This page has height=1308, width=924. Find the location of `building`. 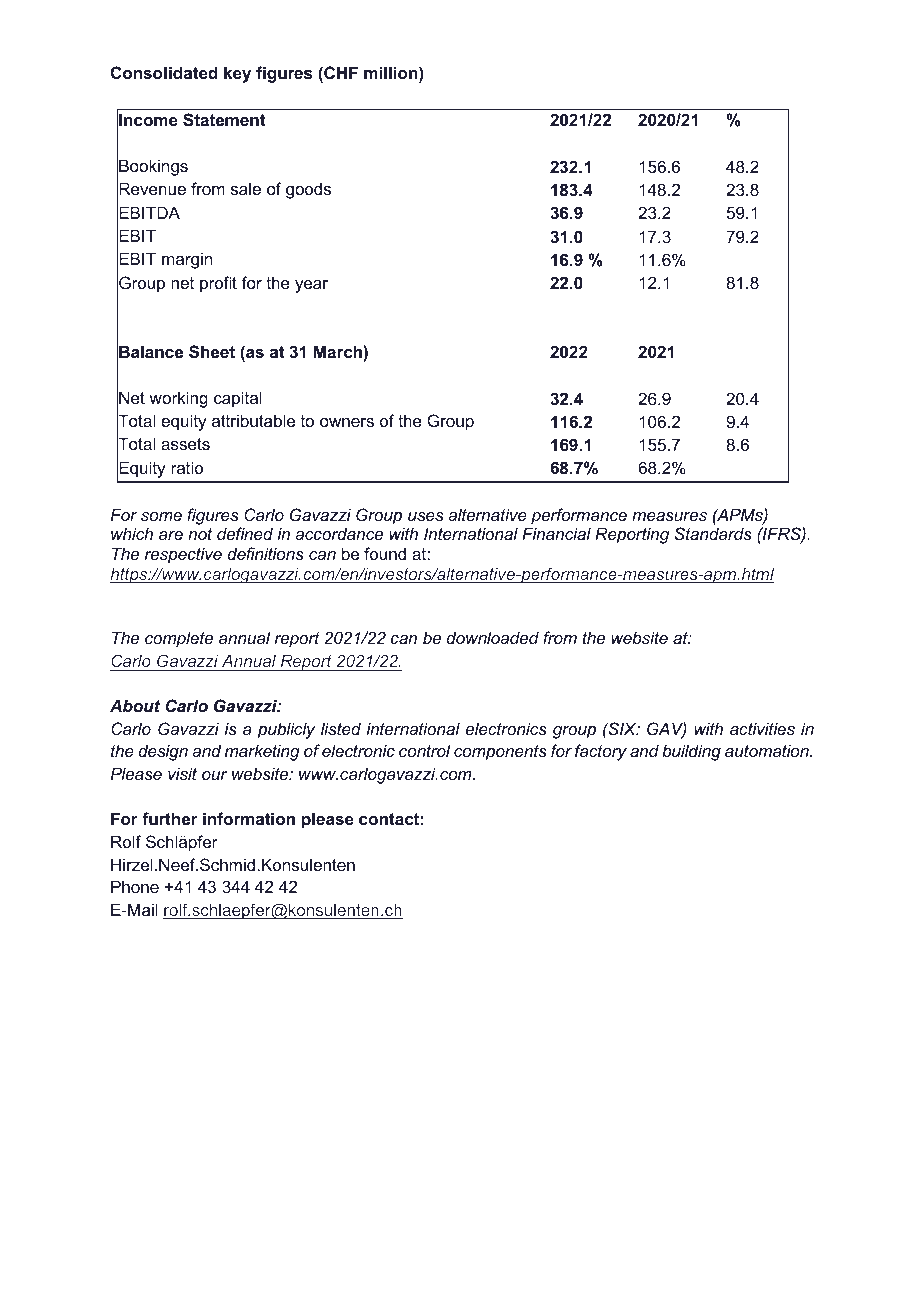

building is located at coordinates (691, 752).
